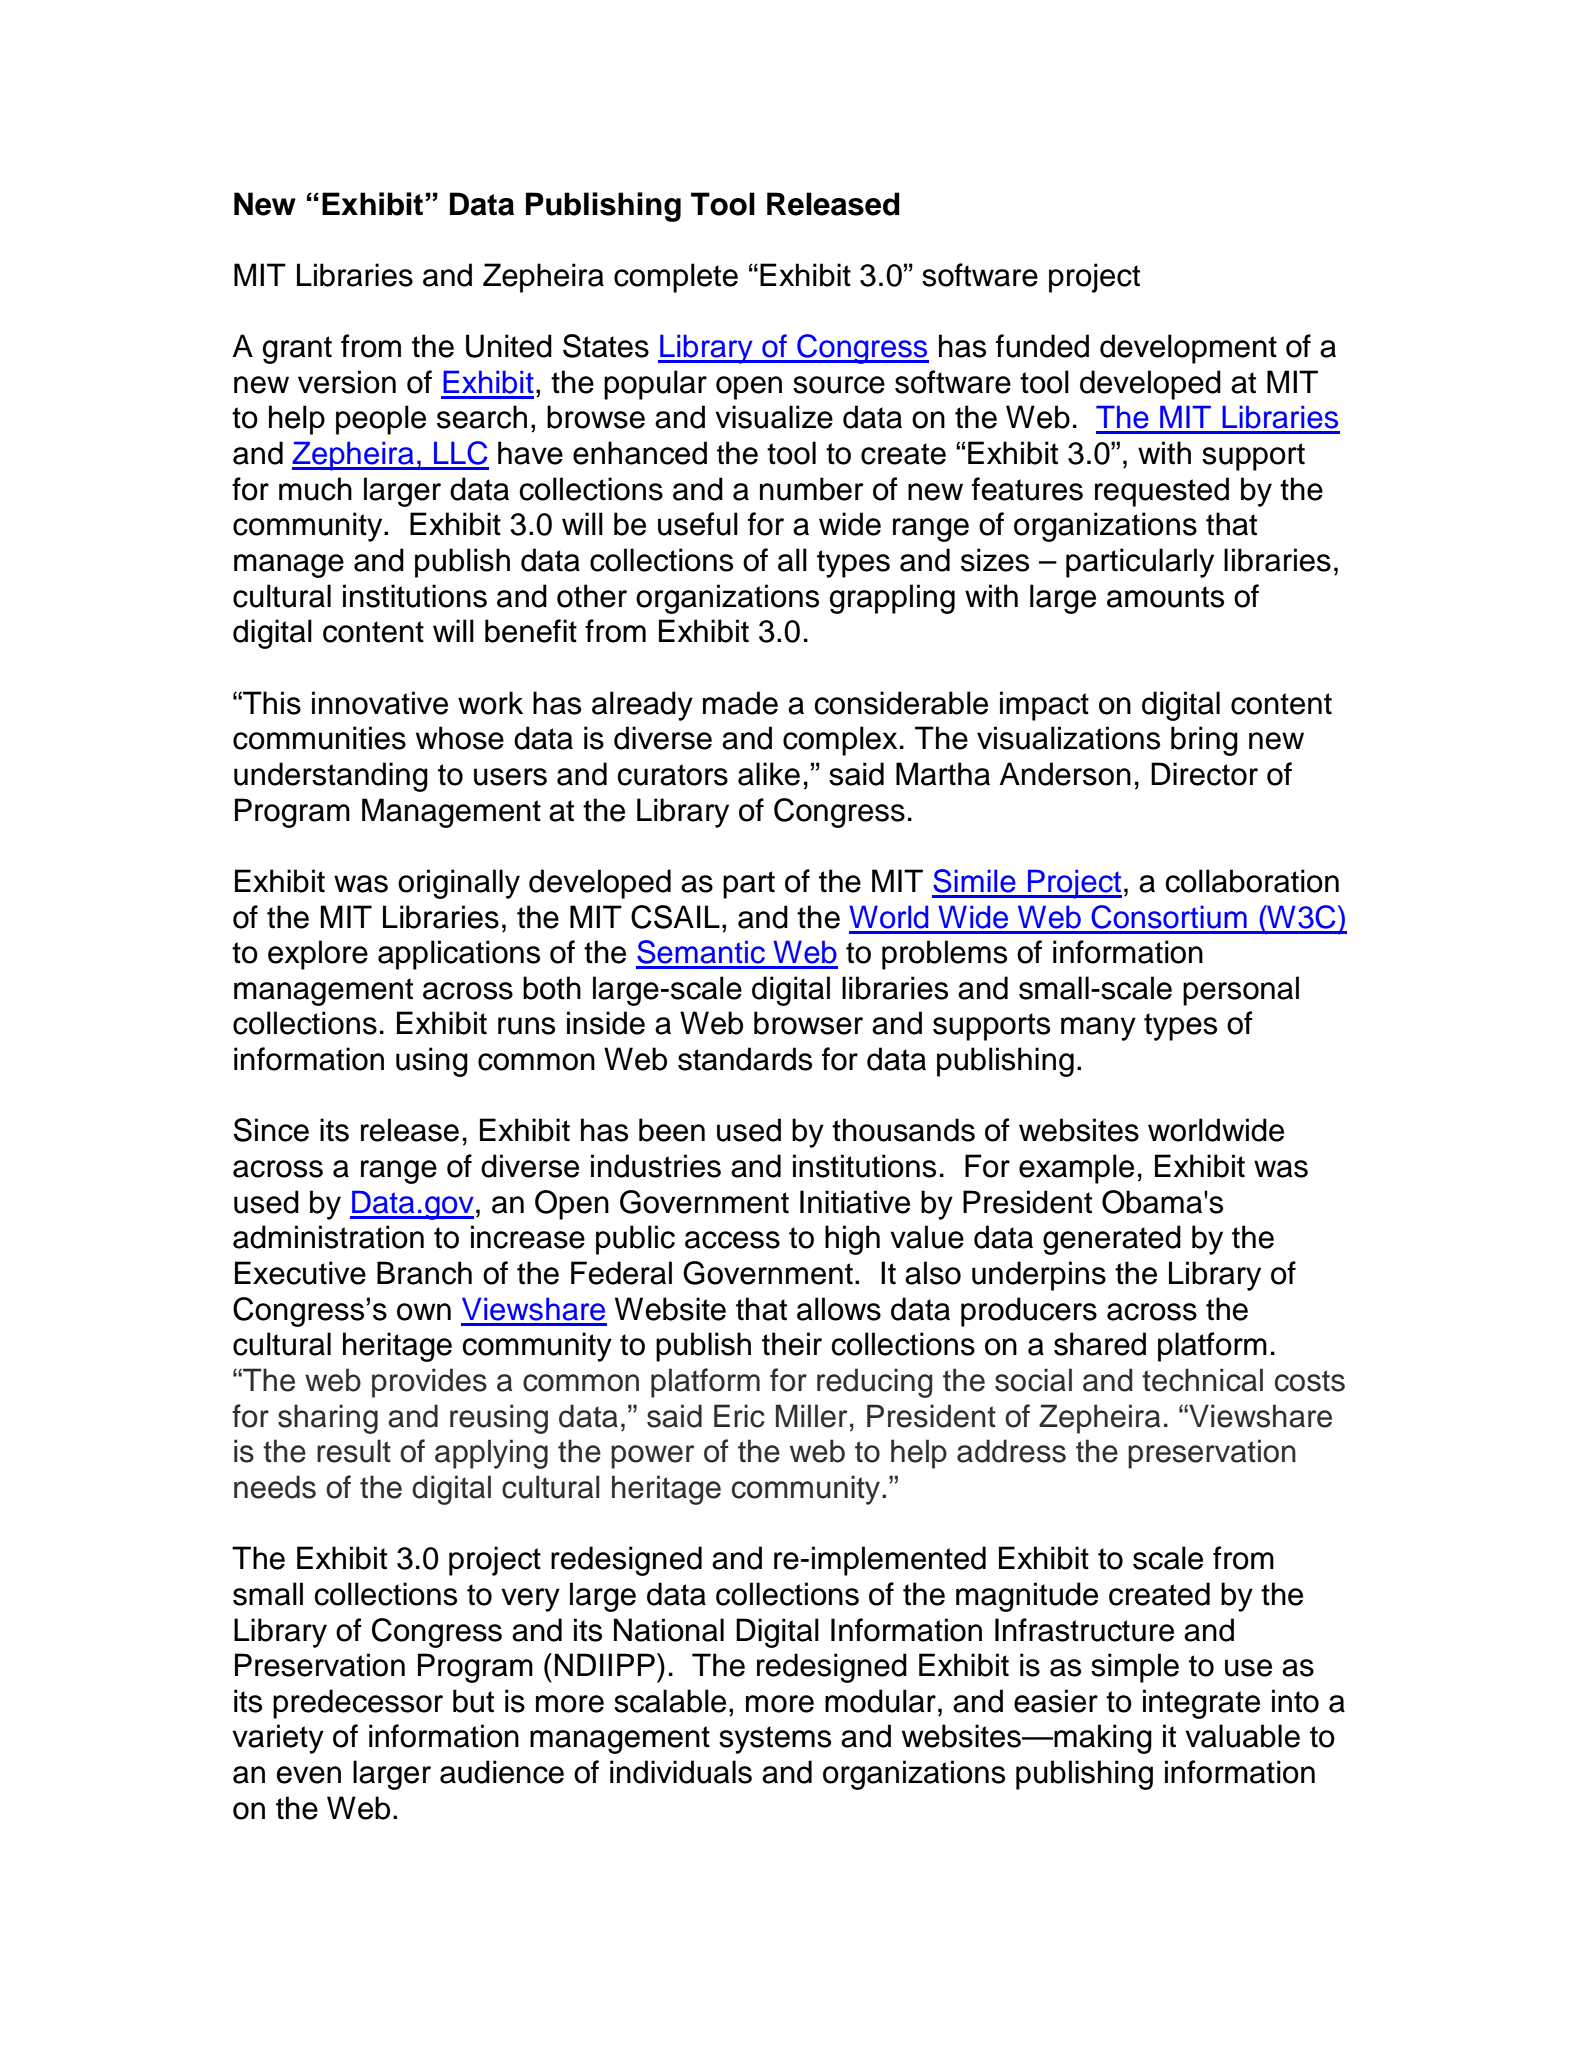 This document has height=2046, width=1581. What do you see at coordinates (347, 382) in the document?
I see `version` at bounding box center [347, 382].
